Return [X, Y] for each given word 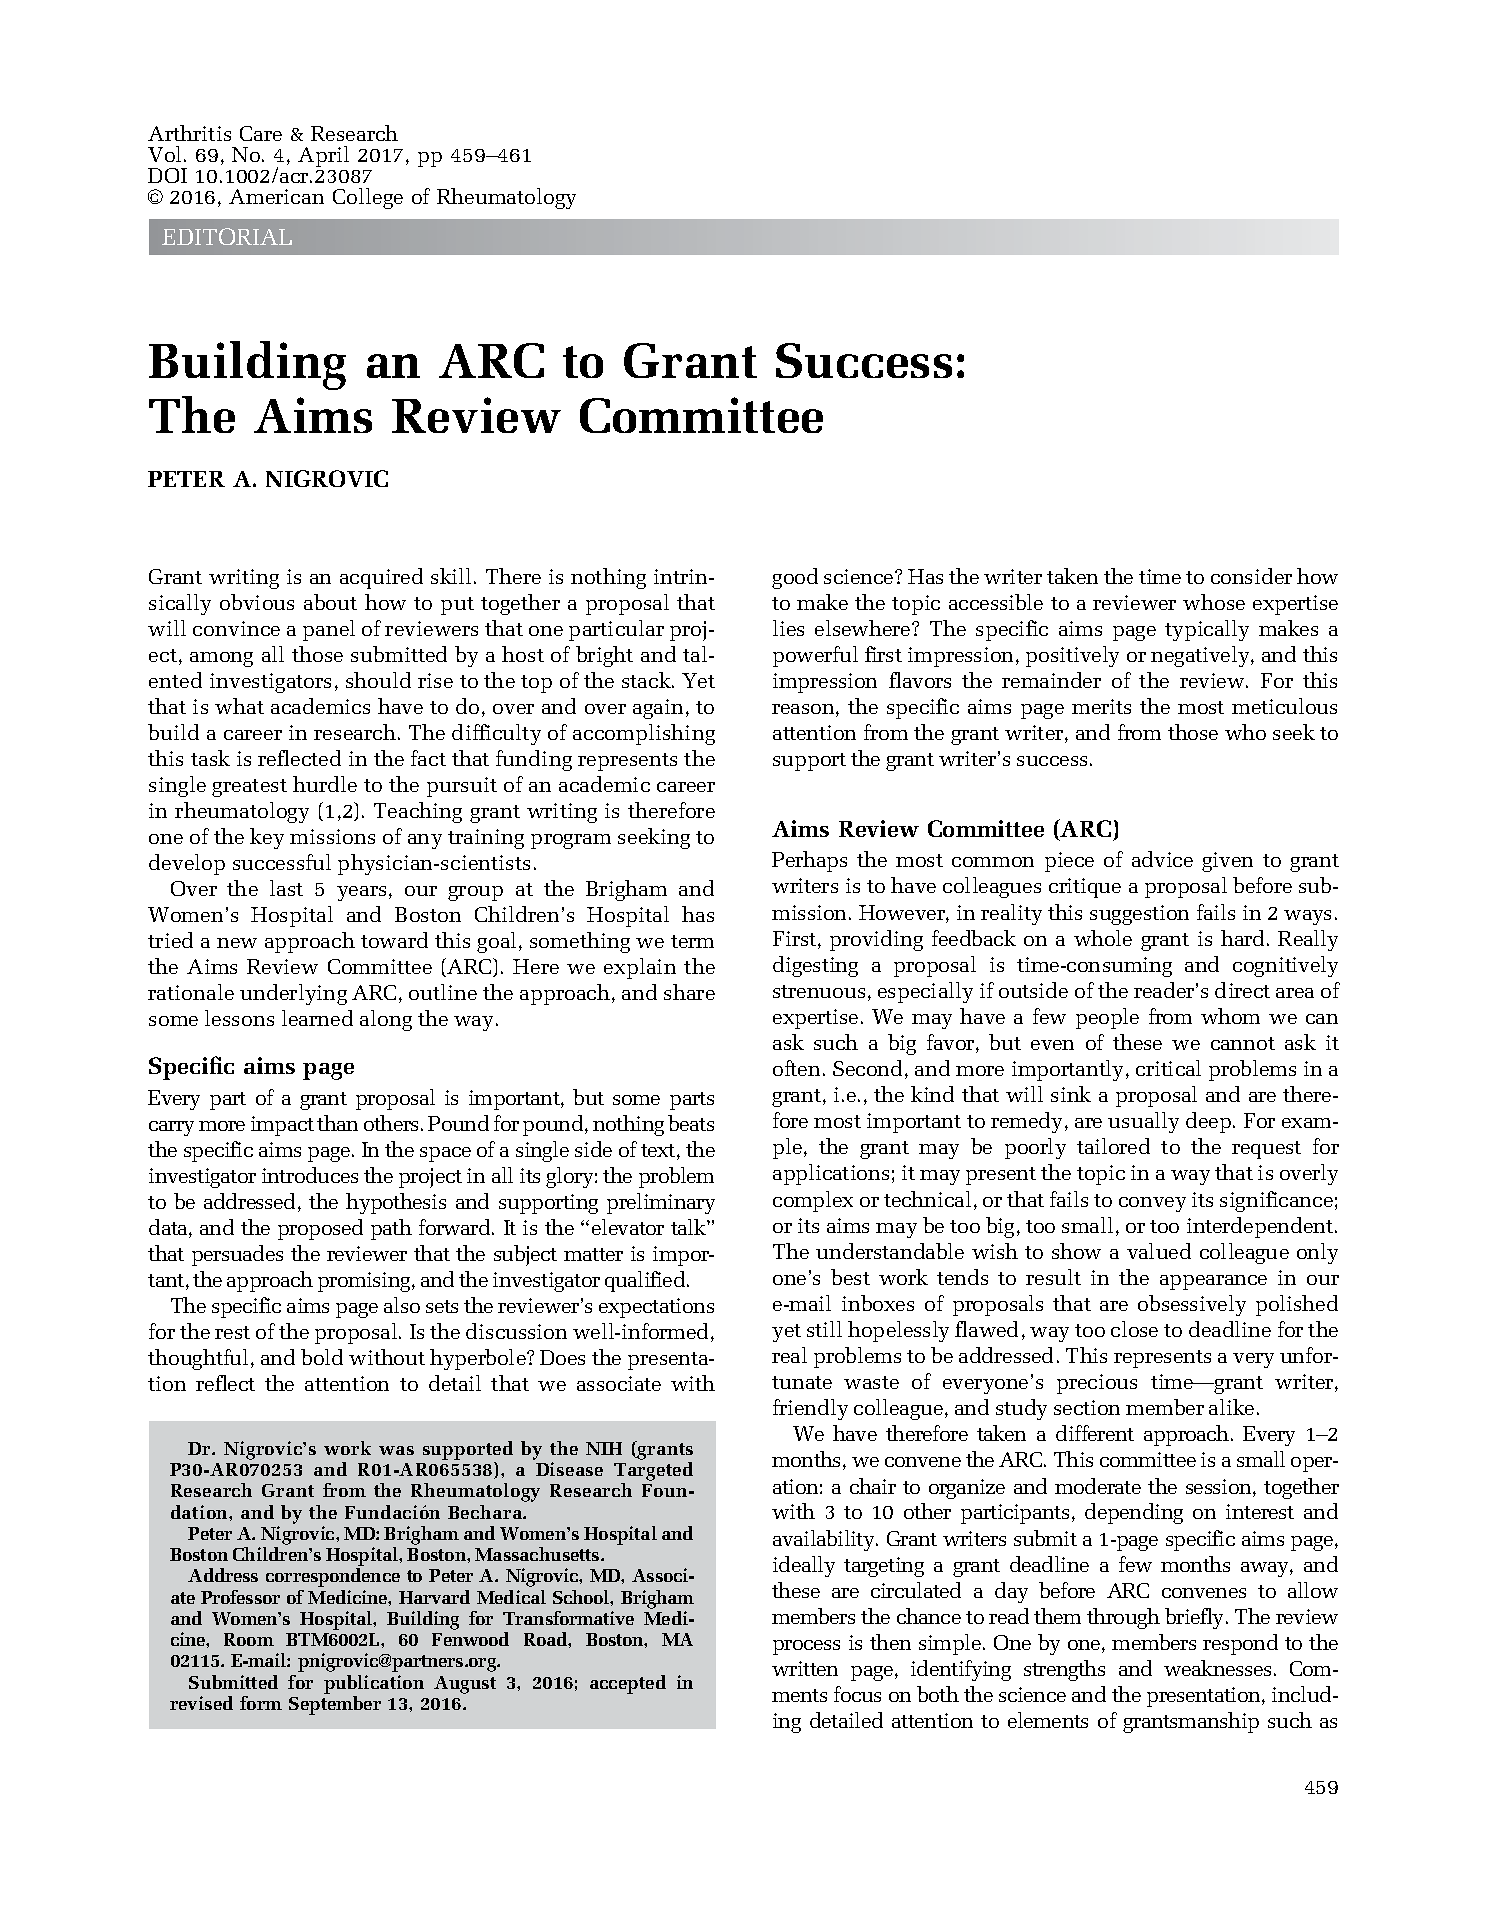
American [276, 196]
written [805, 1668]
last [286, 888]
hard [1244, 938]
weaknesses [1217, 1668]
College [368, 198]
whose [1214, 602]
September [335, 1705]
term [692, 941]
